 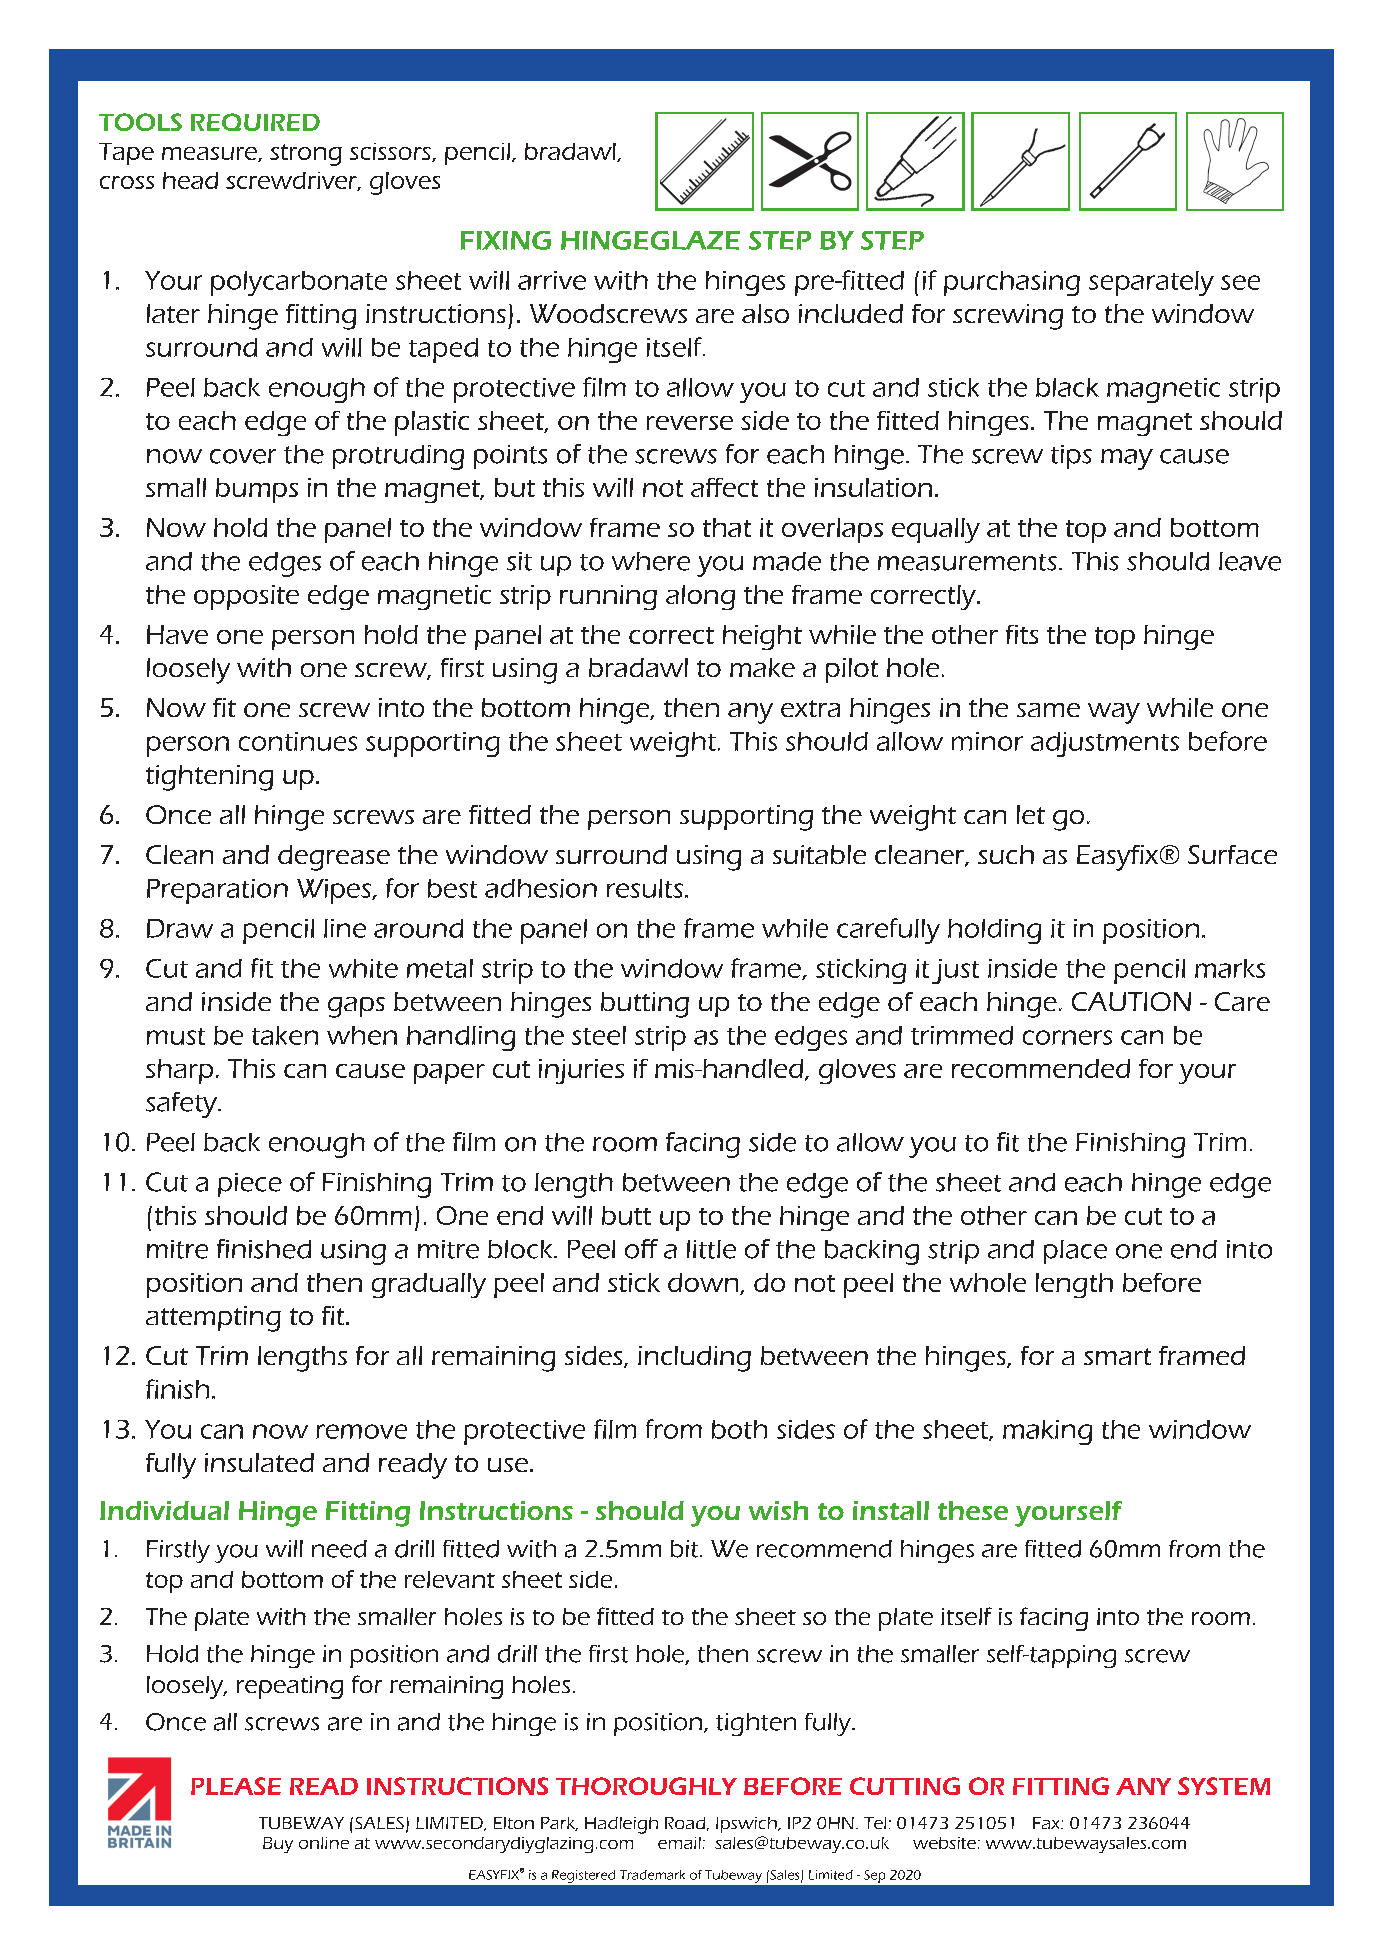 What do you see at coordinates (1047, 1823) in the image?
I see `Fax` at bounding box center [1047, 1823].
